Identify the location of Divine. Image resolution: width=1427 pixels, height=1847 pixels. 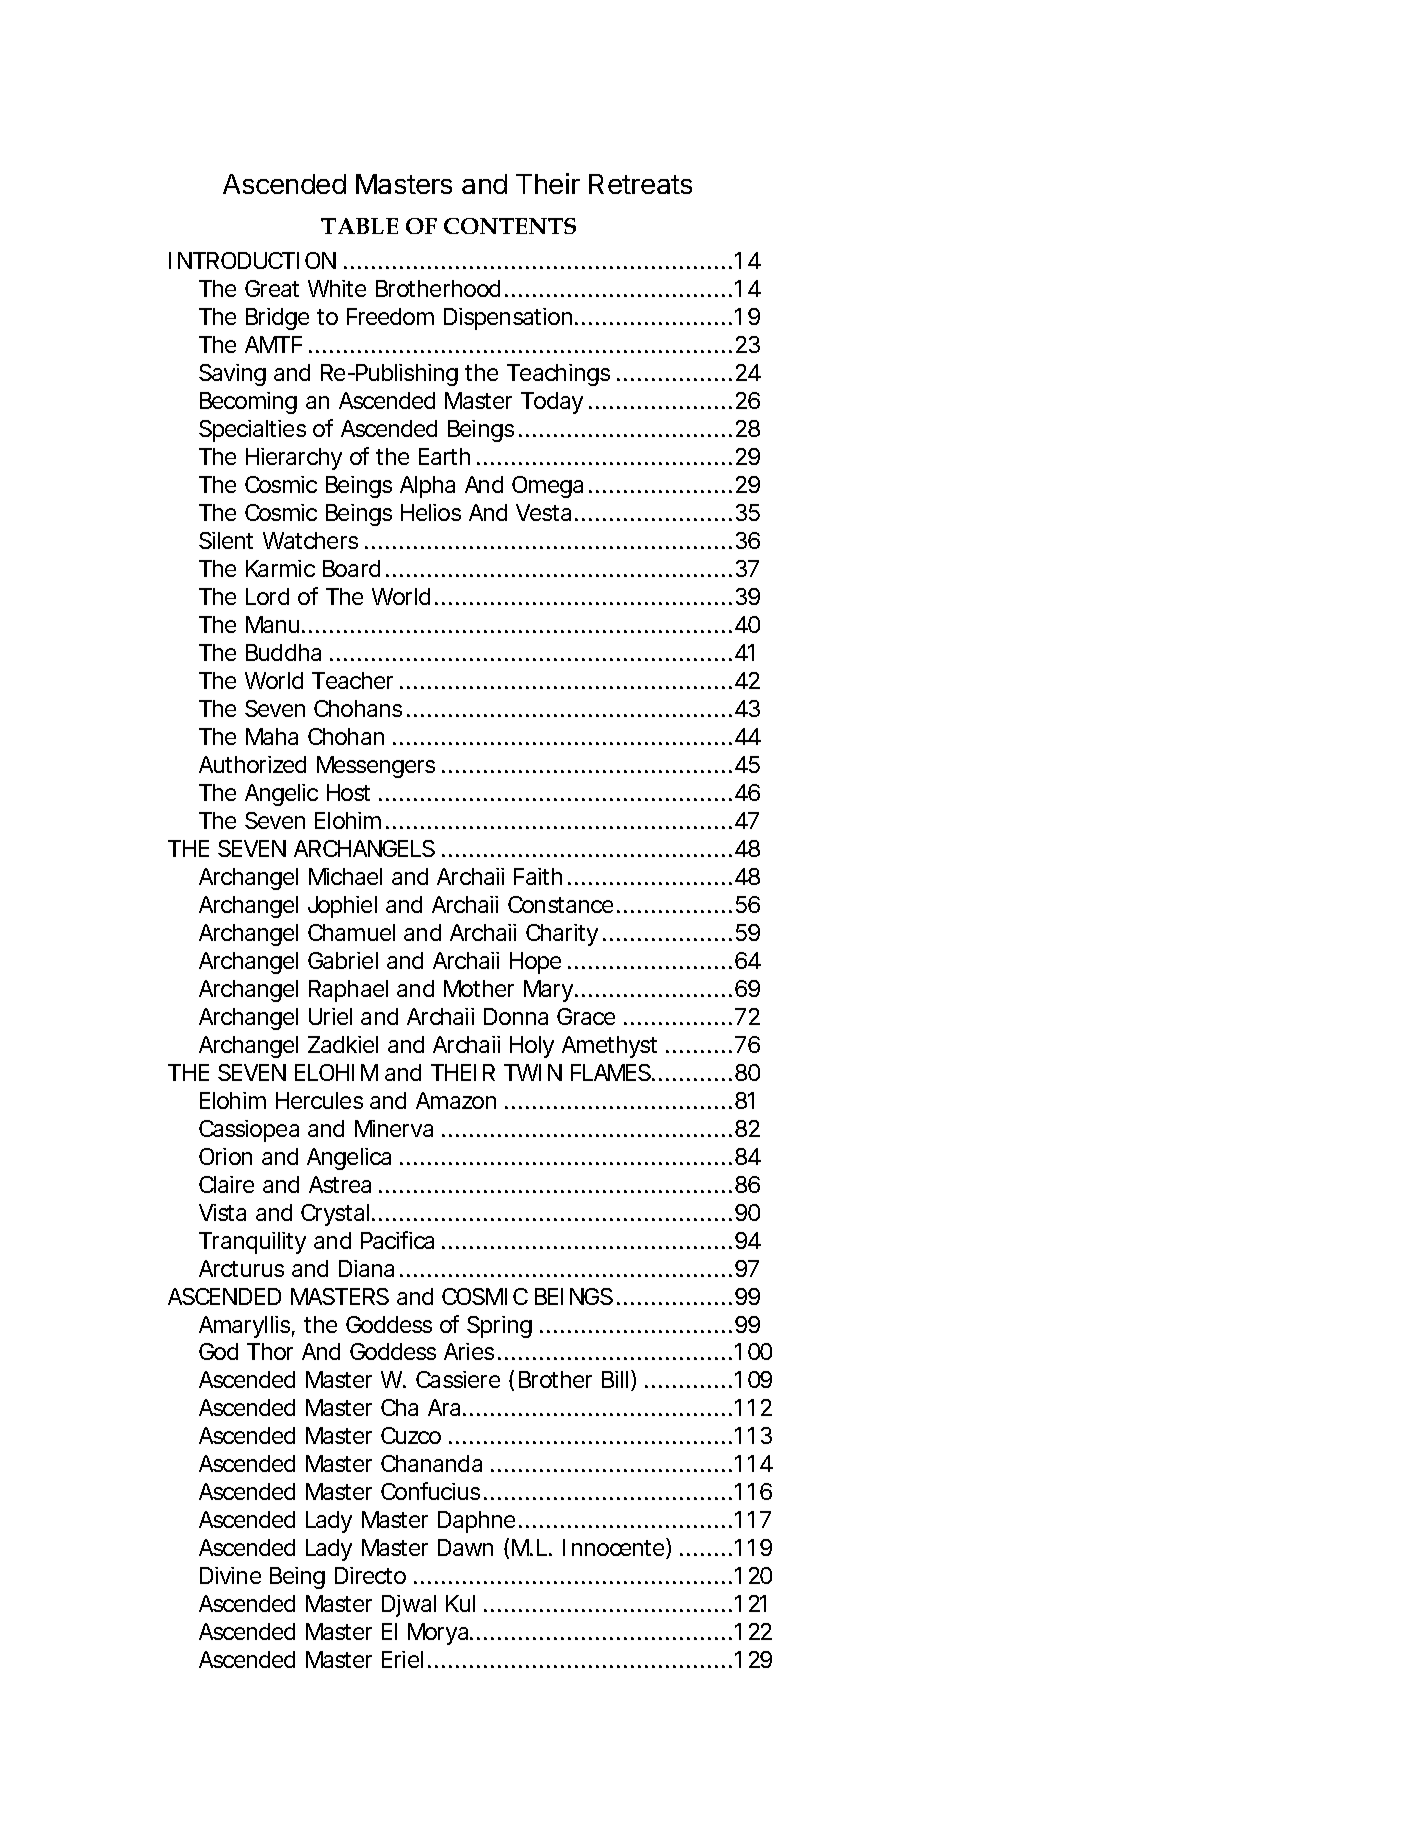
(230, 1575).
